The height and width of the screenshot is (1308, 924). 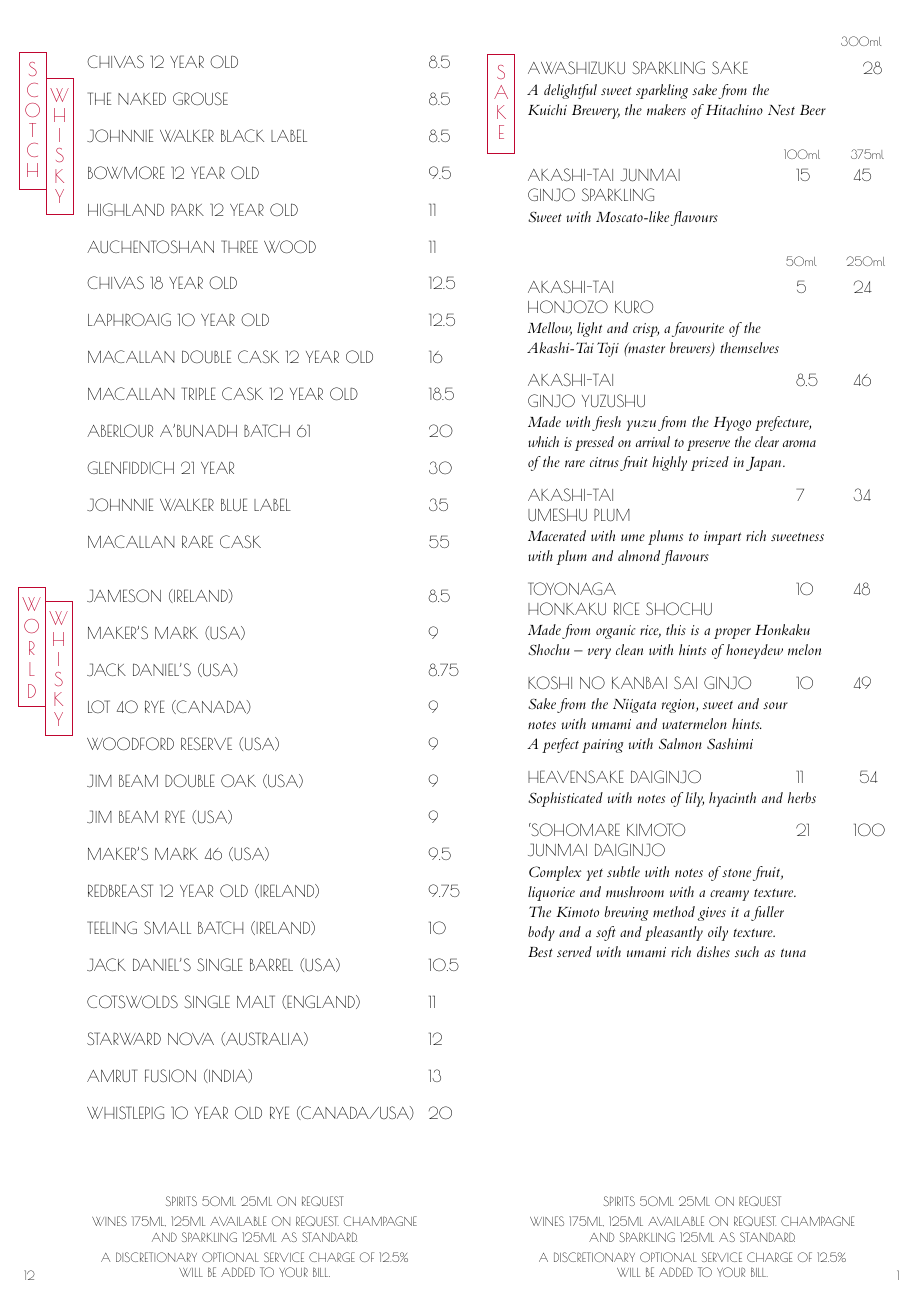 I want to click on dishes, so click(x=713, y=951).
